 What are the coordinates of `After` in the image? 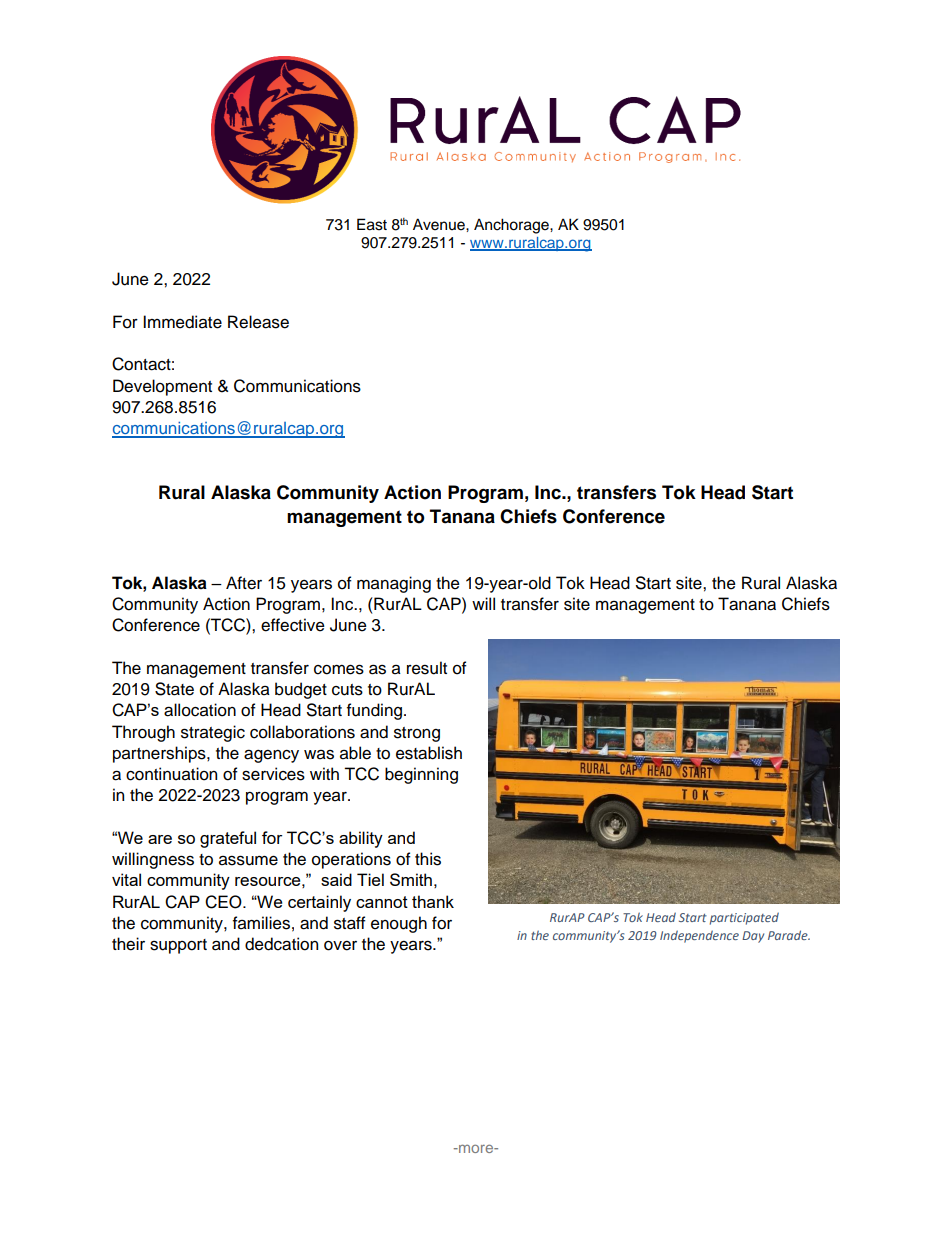 It's located at (244, 583).
